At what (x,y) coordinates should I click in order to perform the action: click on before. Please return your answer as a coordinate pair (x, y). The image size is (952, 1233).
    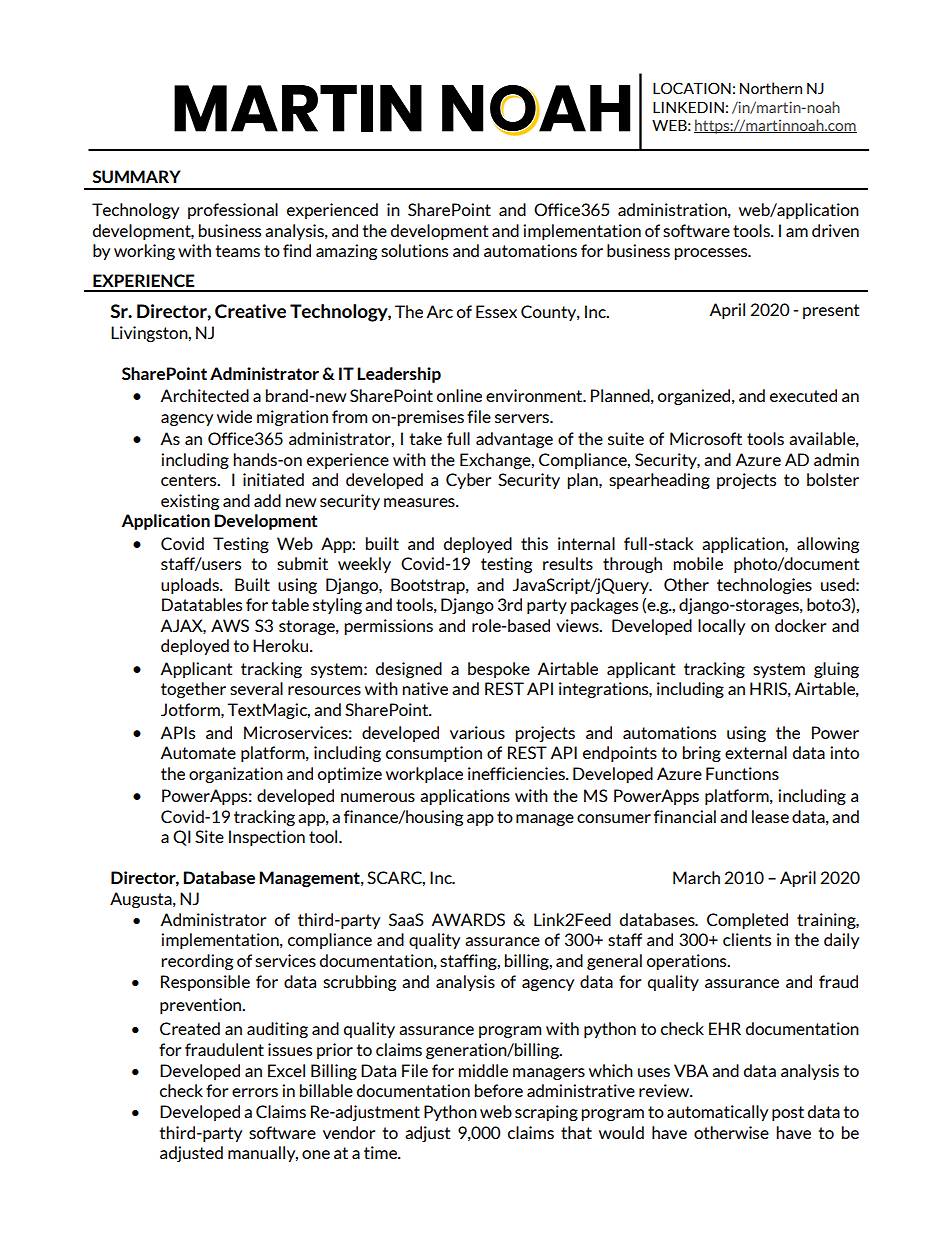
    Looking at the image, I should click on (499, 1090).
